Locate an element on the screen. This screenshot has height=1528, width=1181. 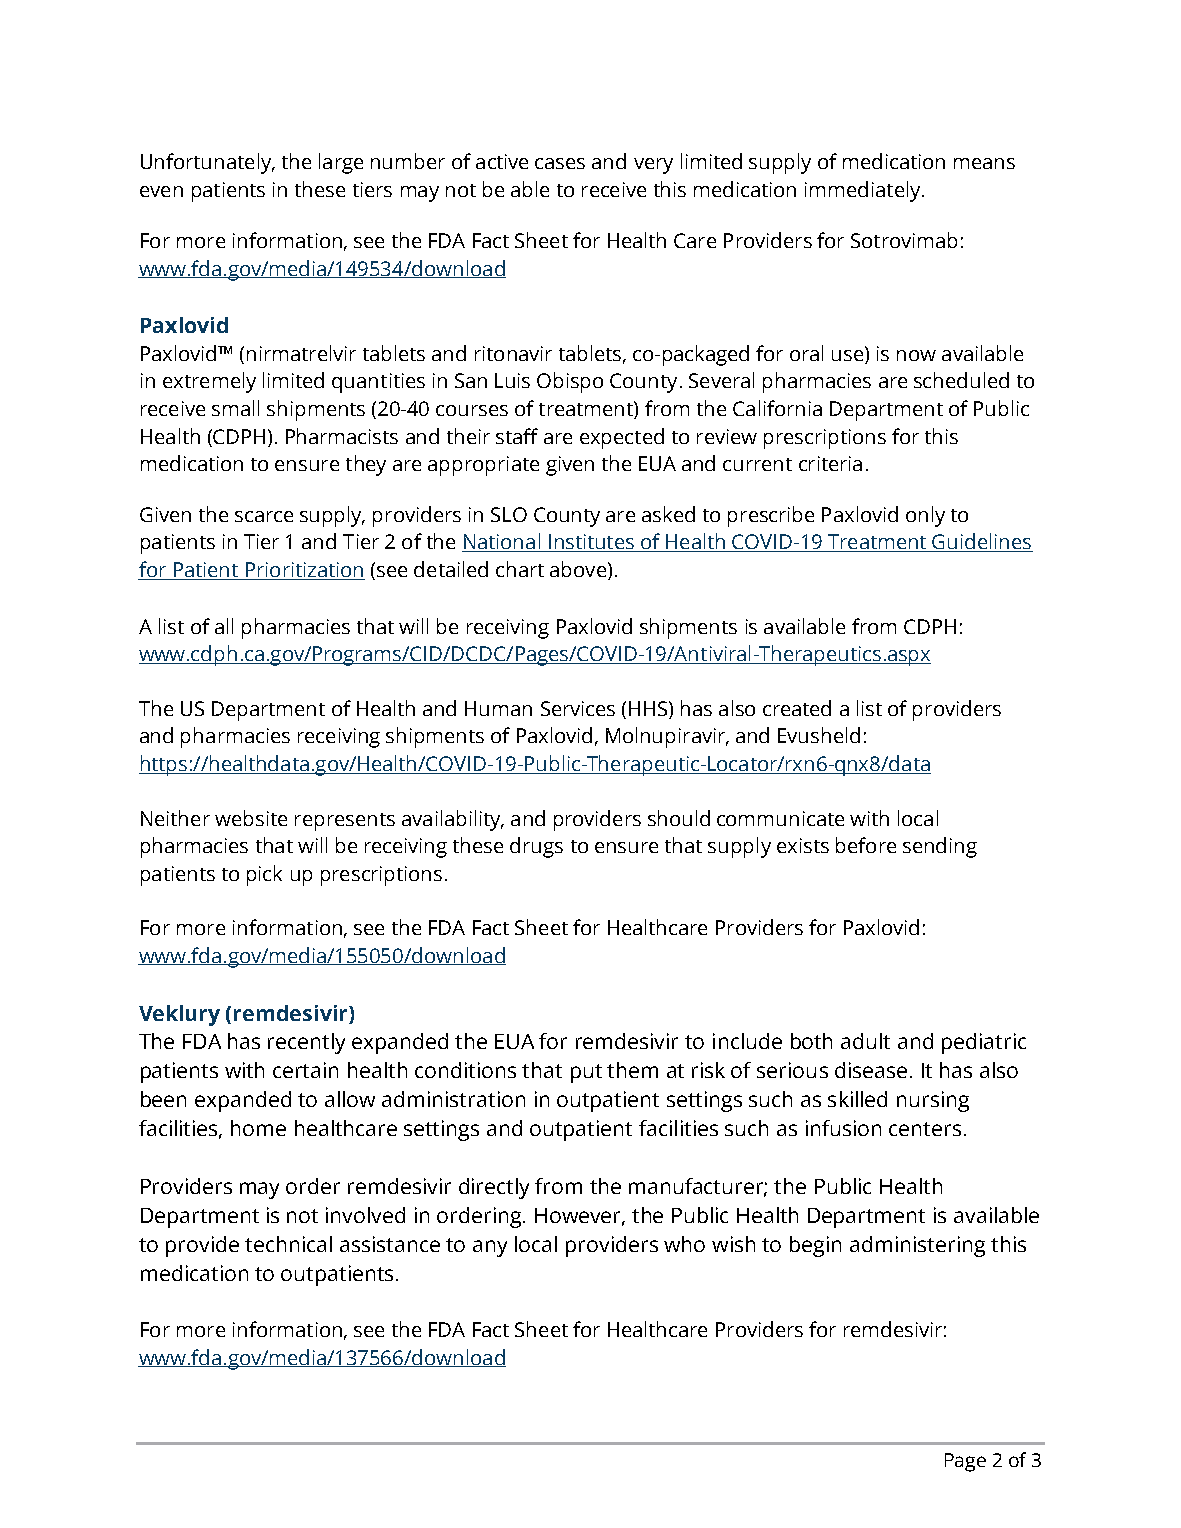
cases is located at coordinates (560, 163).
